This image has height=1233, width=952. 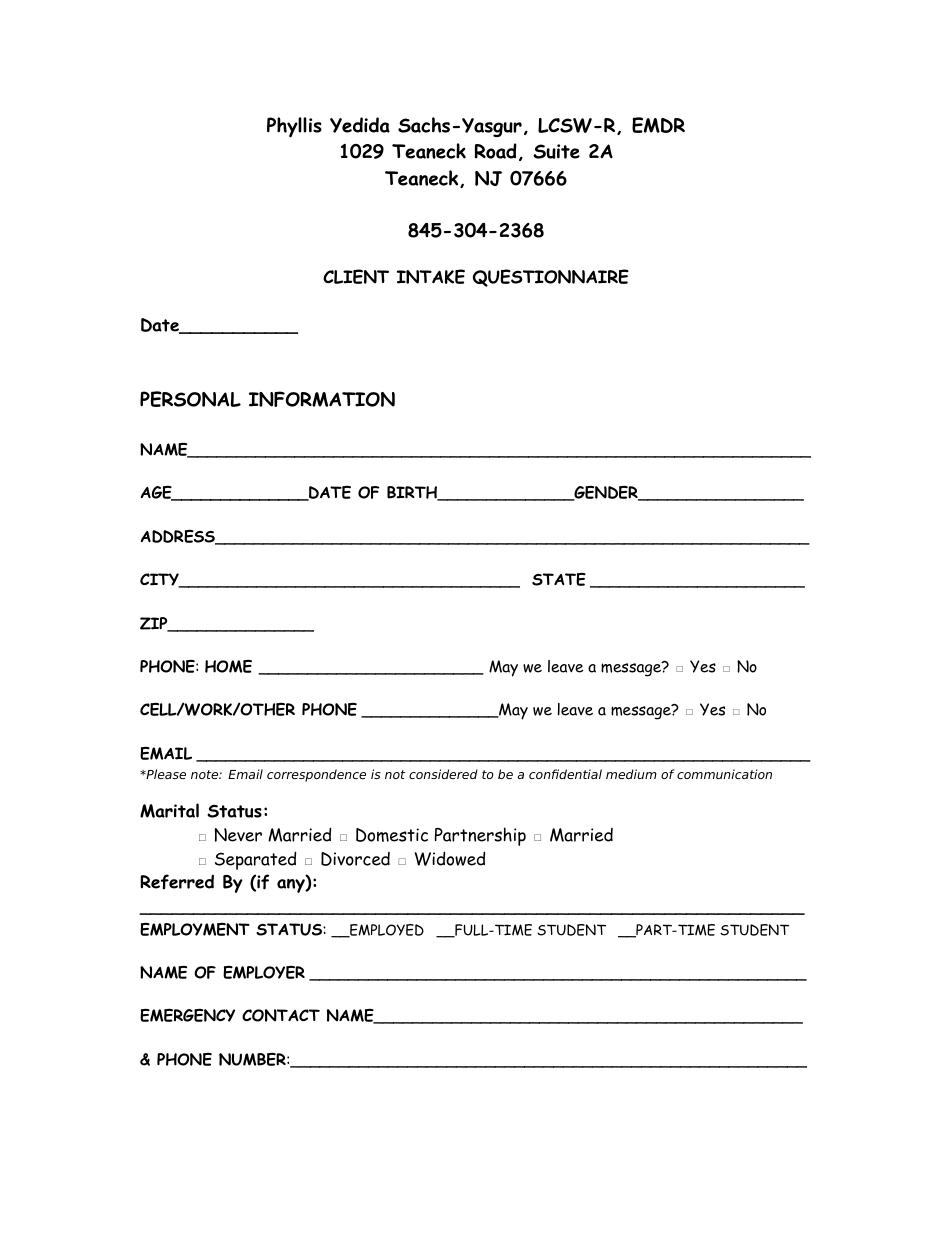 I want to click on STATE, so click(x=559, y=579).
